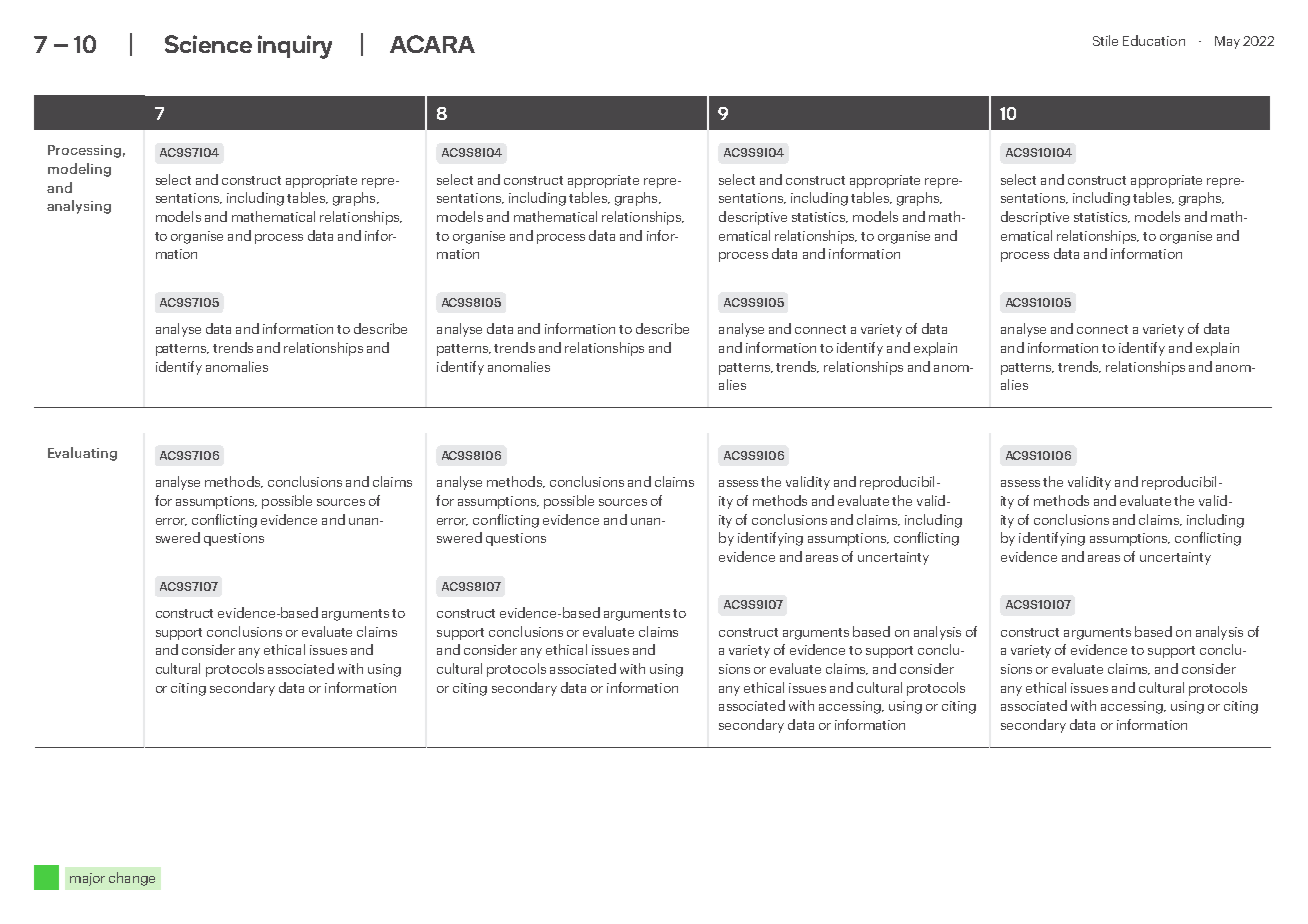 The image size is (1308, 924). I want to click on inquiry, so click(295, 47).
